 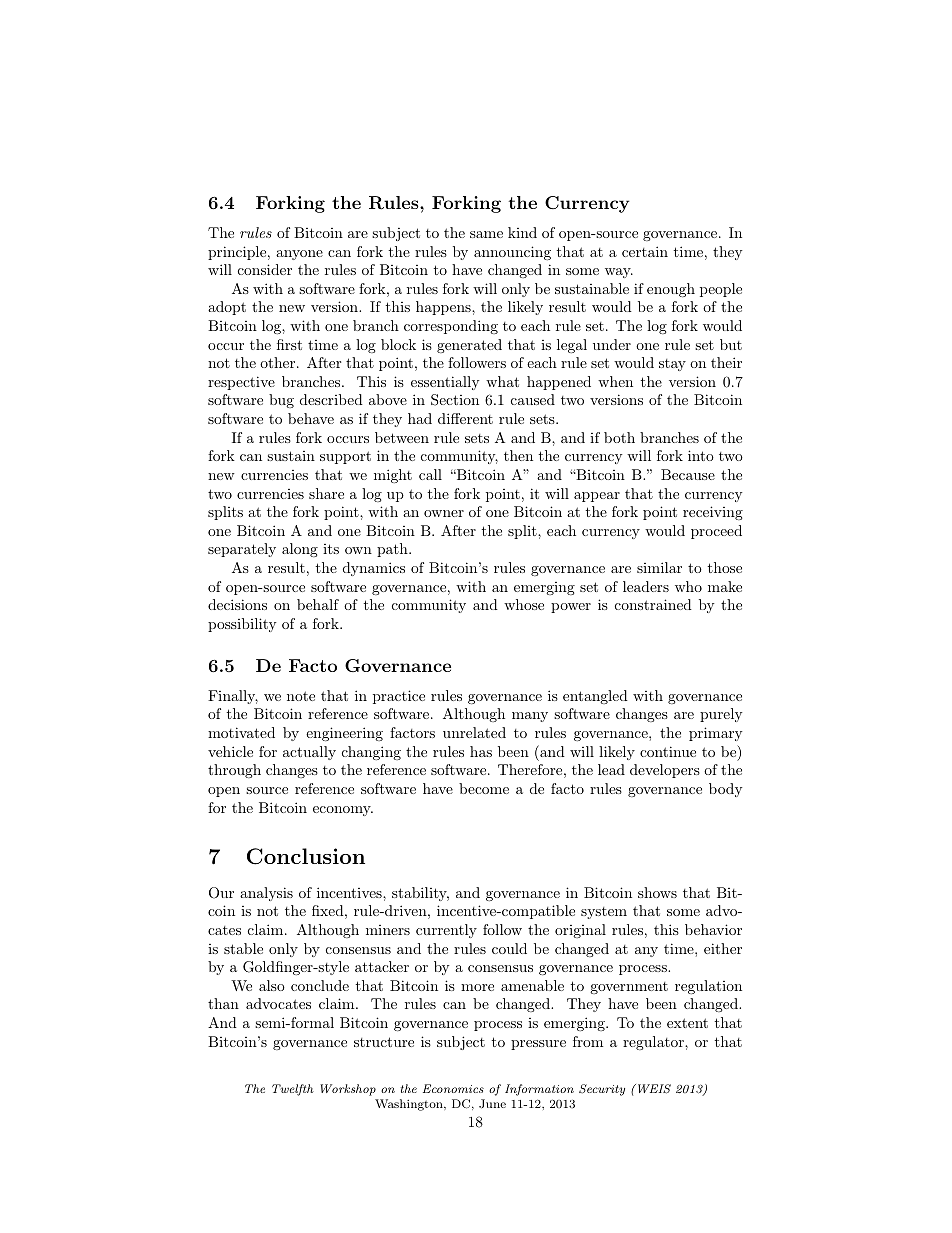 I want to click on same, so click(x=486, y=234).
